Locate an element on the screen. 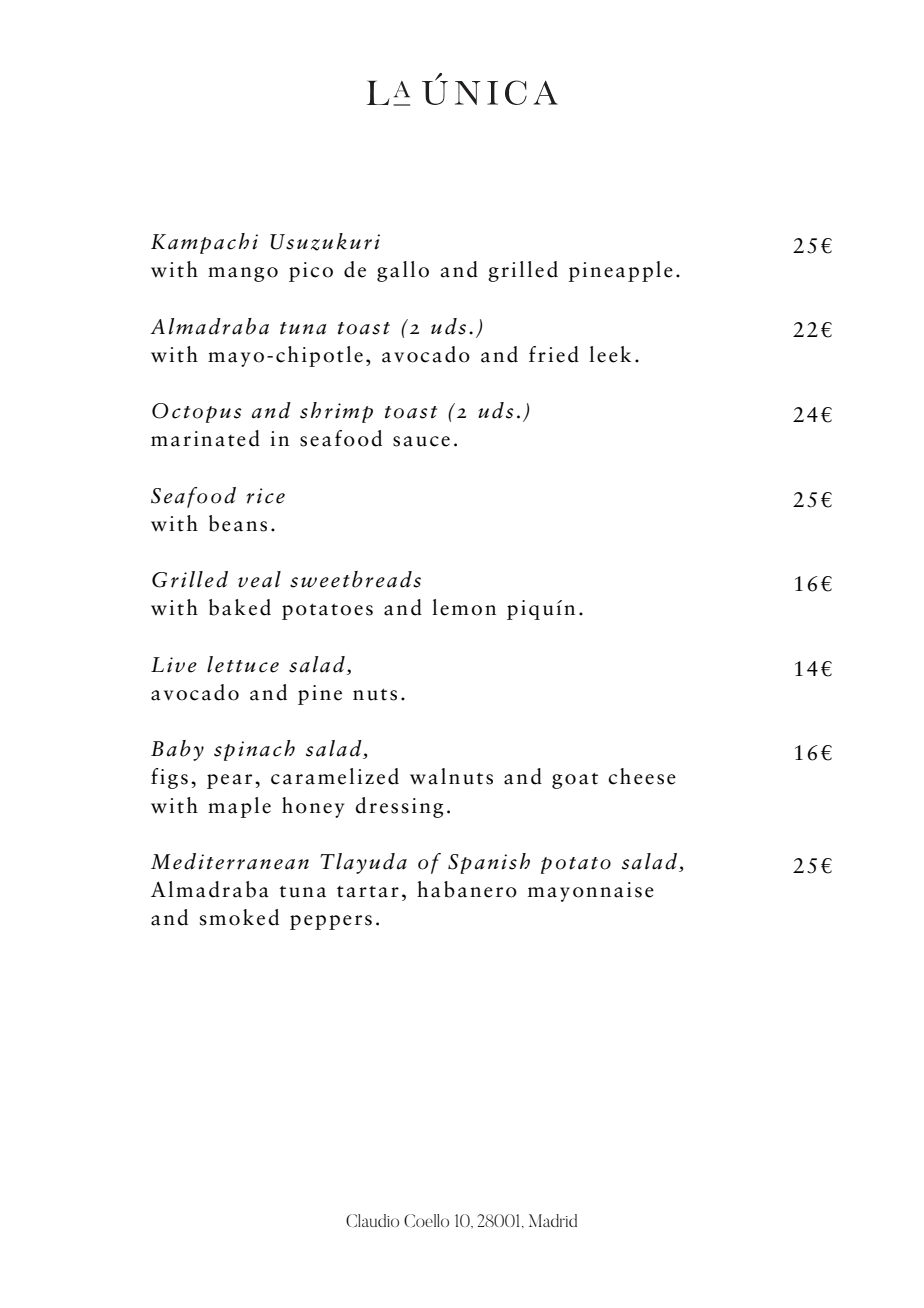 The image size is (924, 1308). gallo is located at coordinates (403, 271).
